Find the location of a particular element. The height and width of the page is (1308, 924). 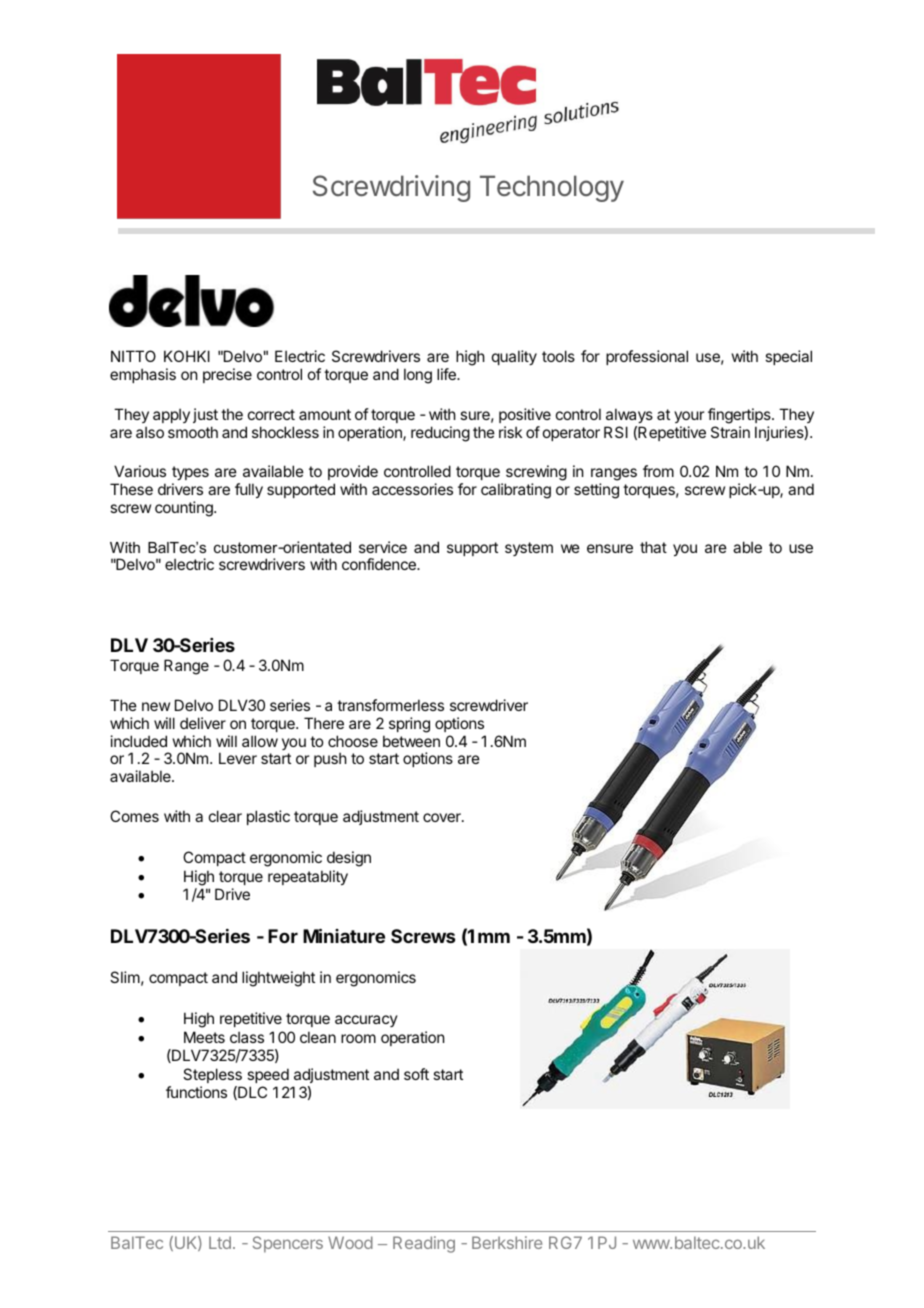

professional is located at coordinates (647, 357).
